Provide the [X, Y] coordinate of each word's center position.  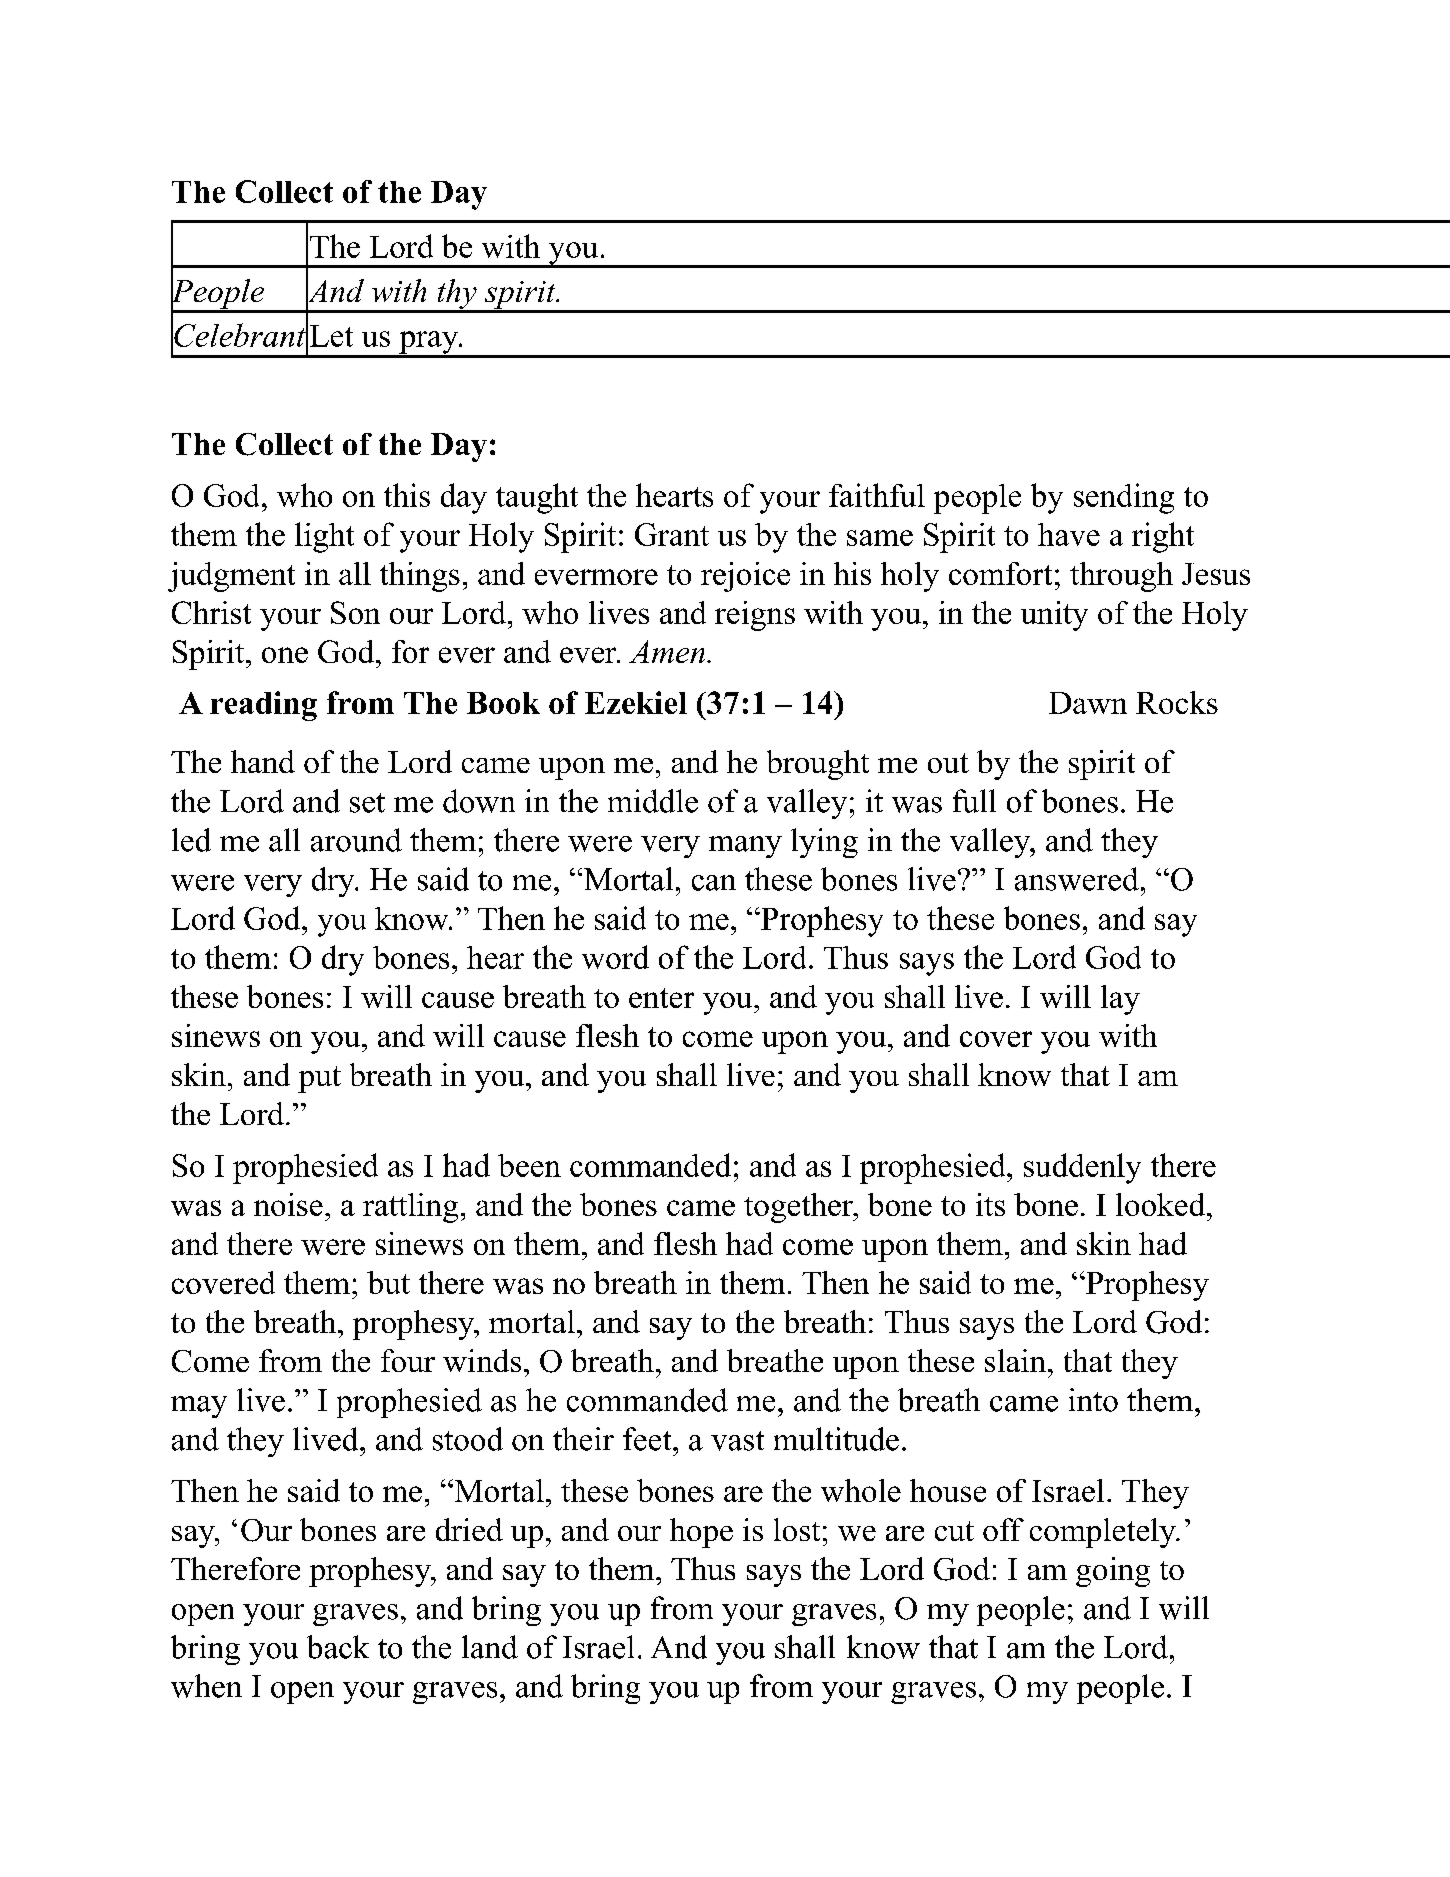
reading [263, 706]
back [338, 1647]
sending [1124, 498]
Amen [667, 651]
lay [1120, 1000]
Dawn [1088, 703]
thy [457, 295]
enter [661, 998]
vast [737, 1441]
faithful [877, 495]
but [388, 1282]
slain [1015, 1360]
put [319, 1079]
